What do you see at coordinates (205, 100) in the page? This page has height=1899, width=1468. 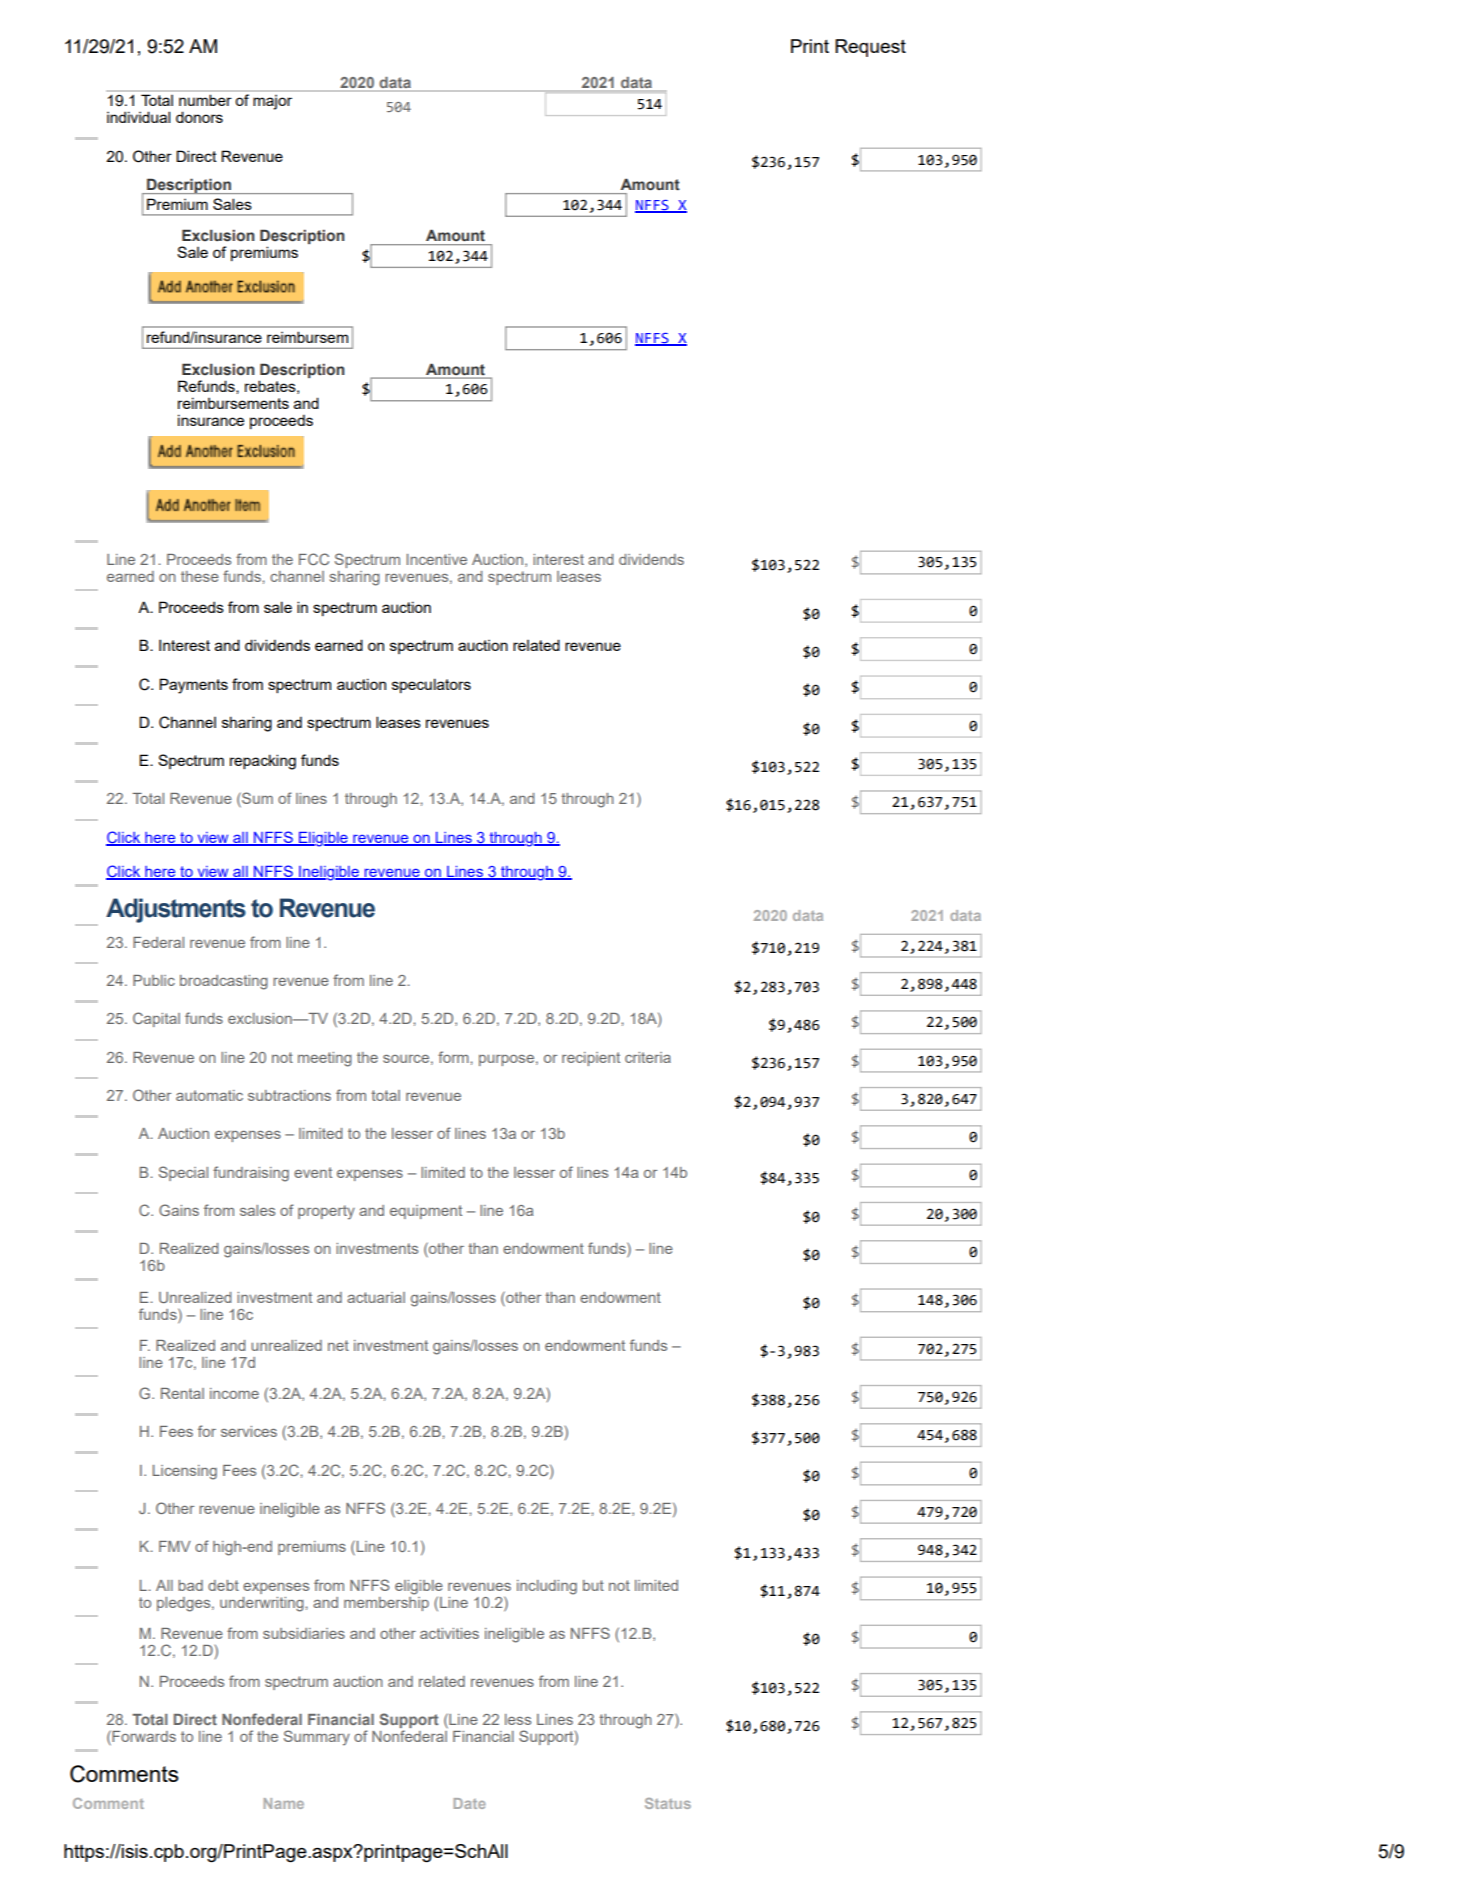 I see `number` at bounding box center [205, 100].
